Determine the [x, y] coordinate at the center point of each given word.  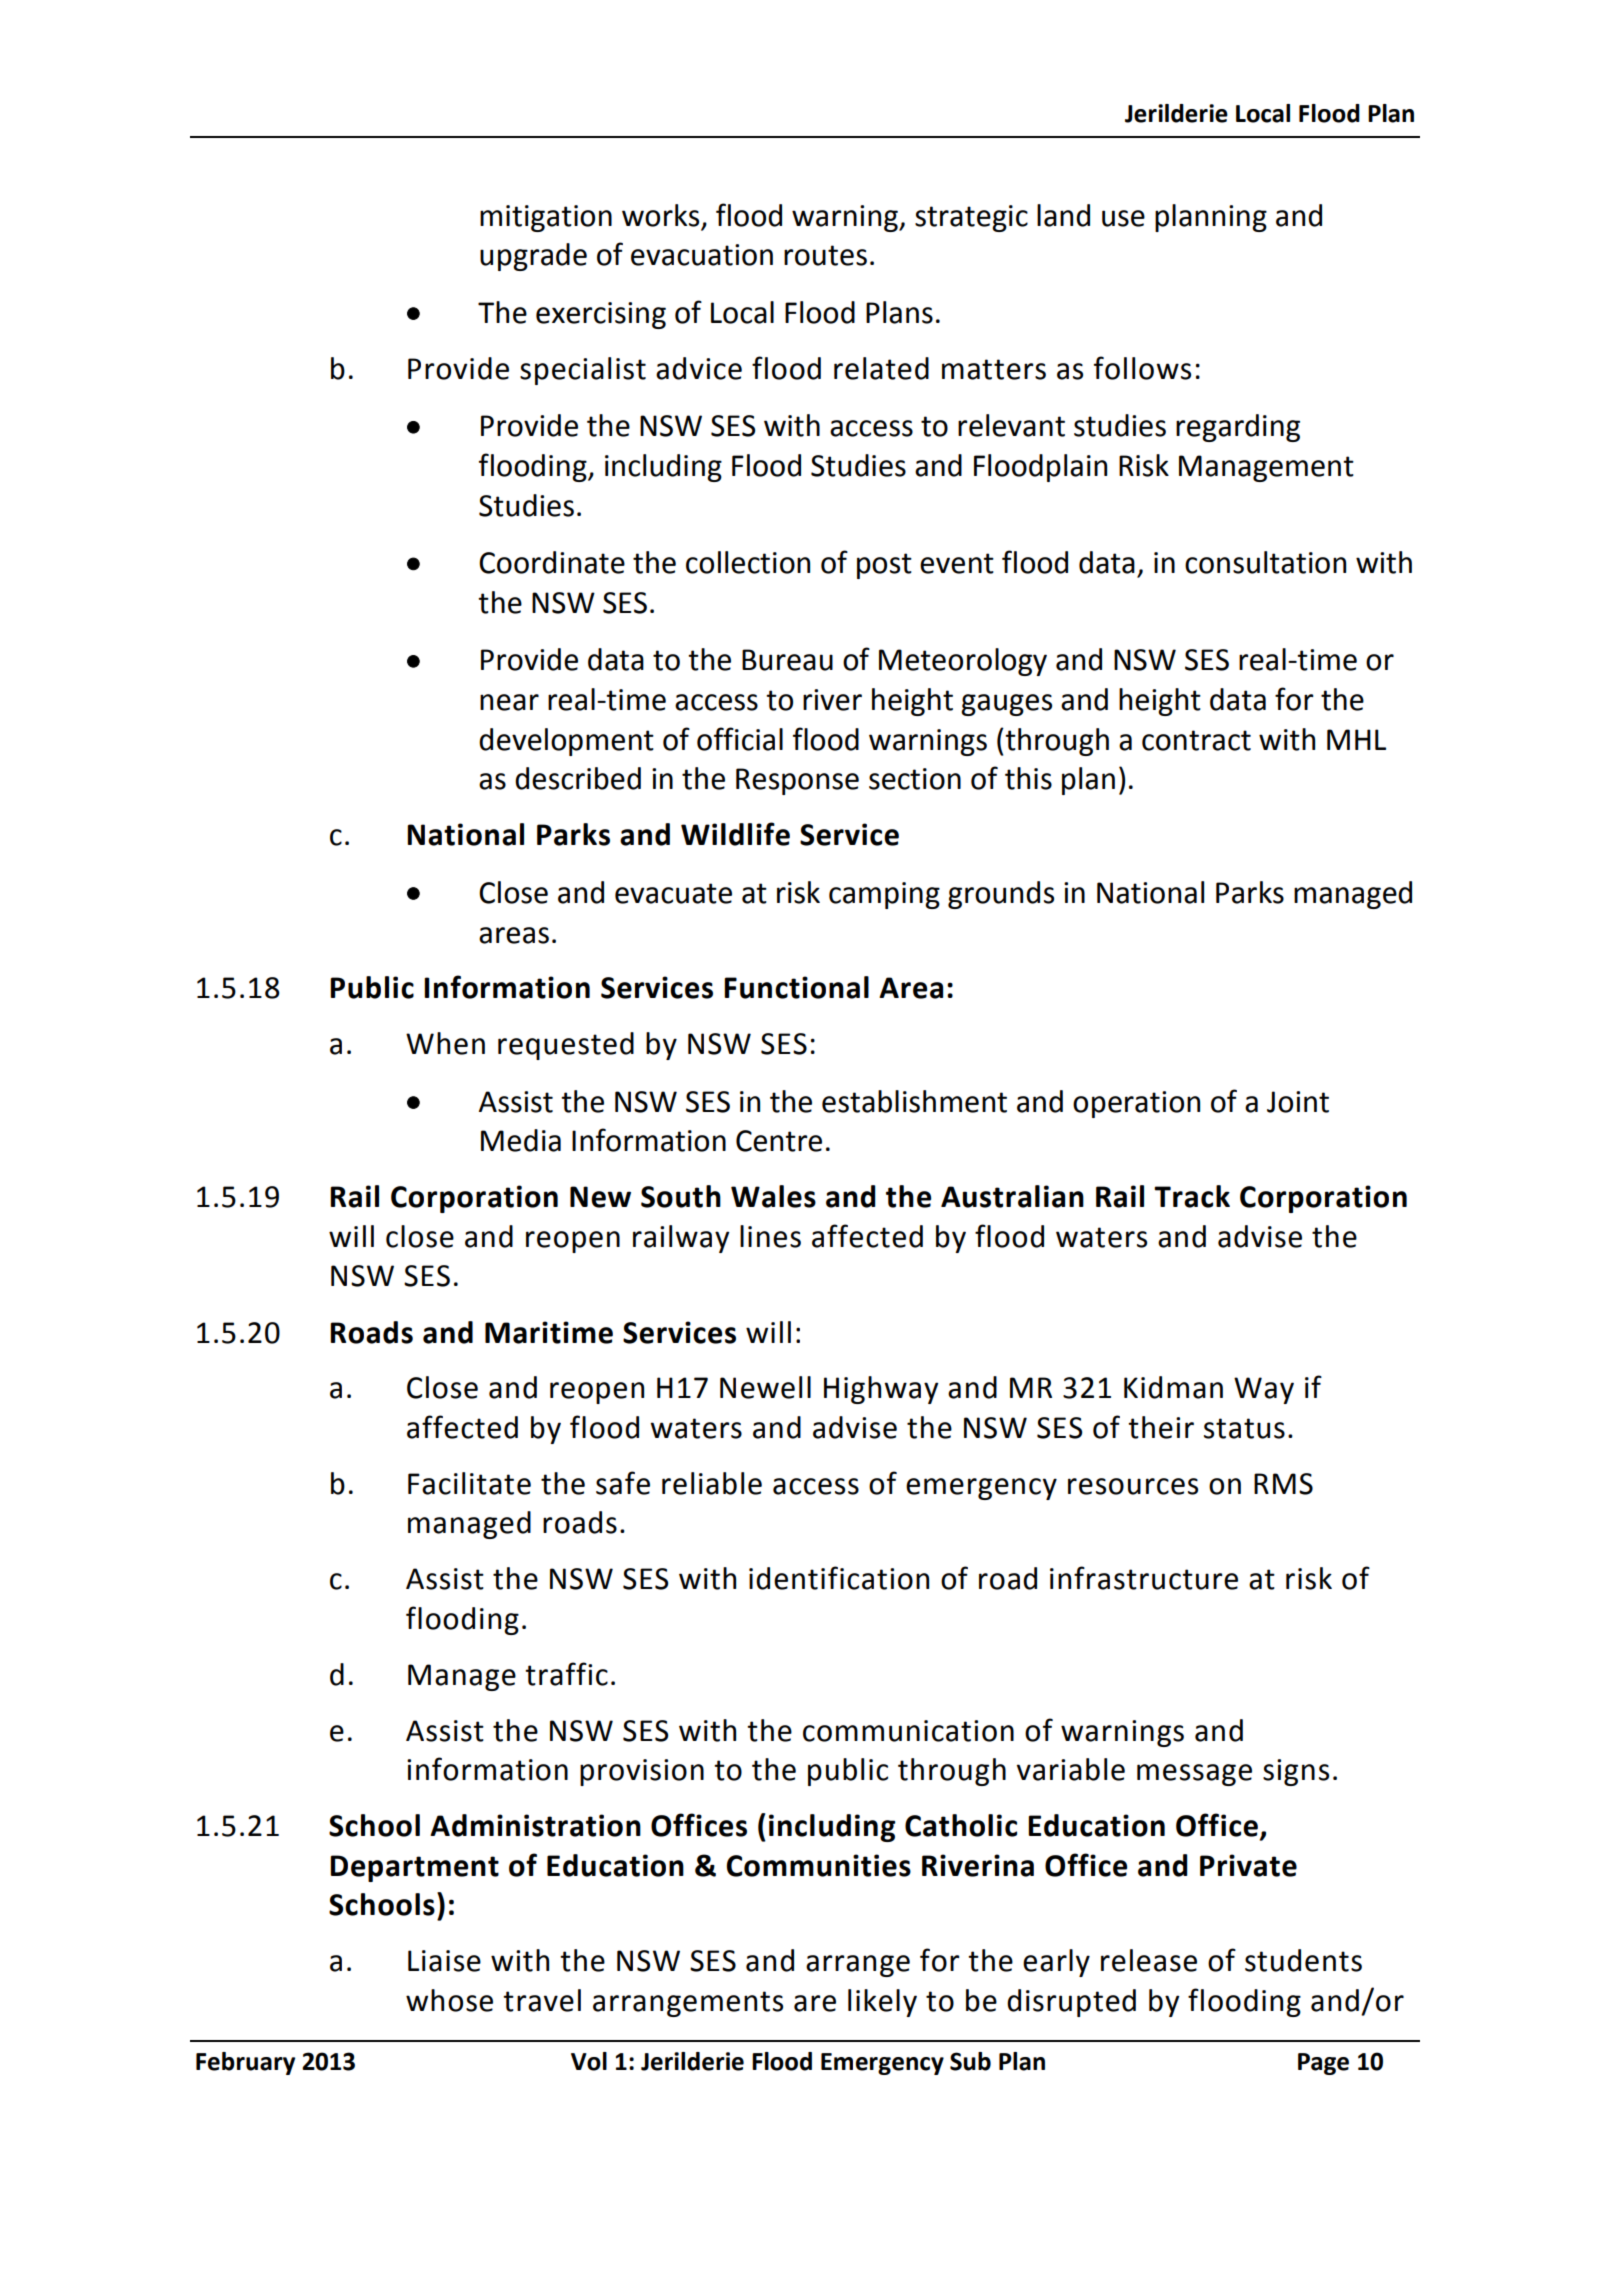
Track [1192, 1196]
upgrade [533, 257]
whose [449, 2000]
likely [882, 2003]
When [445, 1043]
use [1123, 218]
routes [825, 255]
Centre [779, 1141]
